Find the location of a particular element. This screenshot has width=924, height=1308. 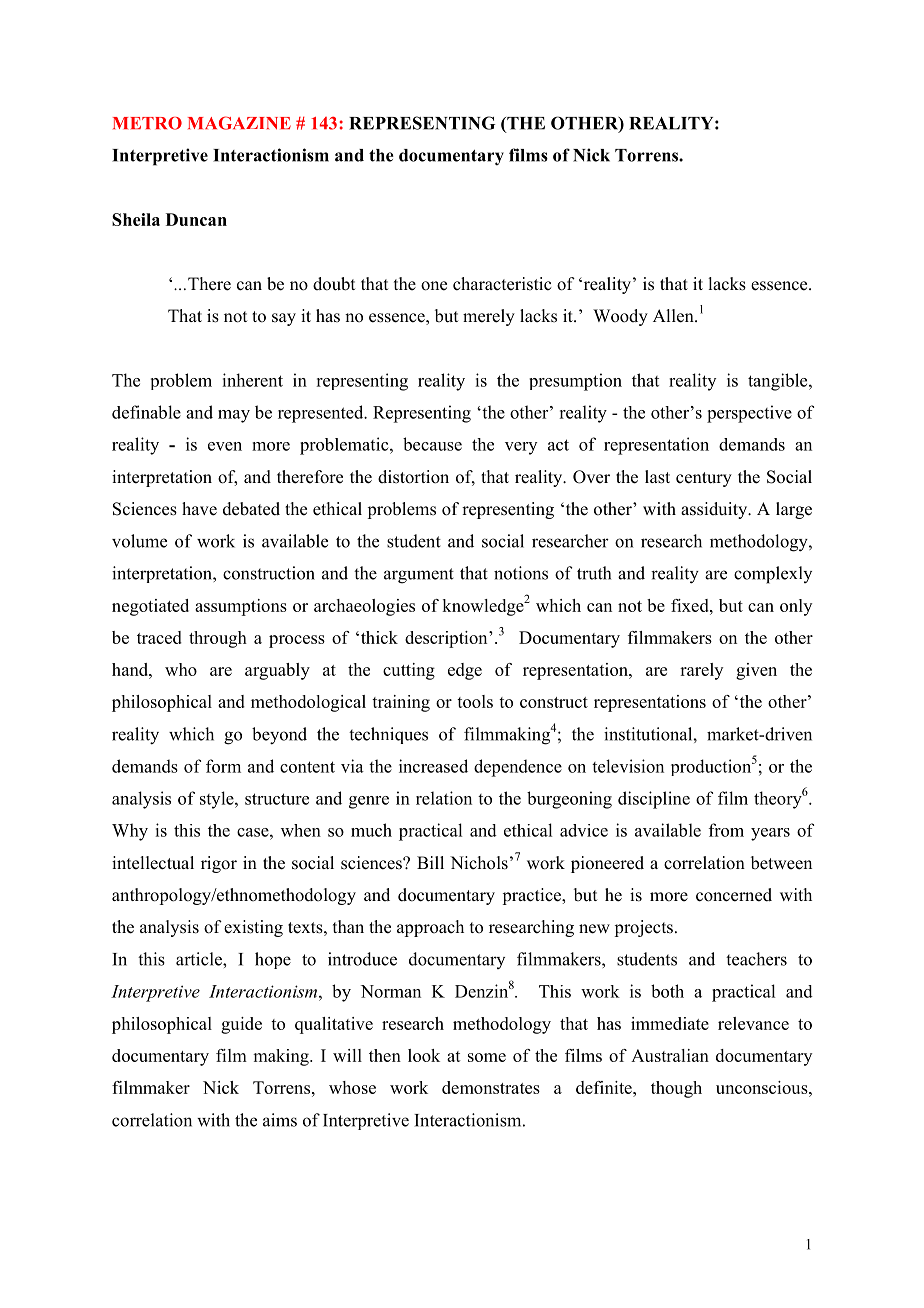

rigor is located at coordinates (219, 864).
